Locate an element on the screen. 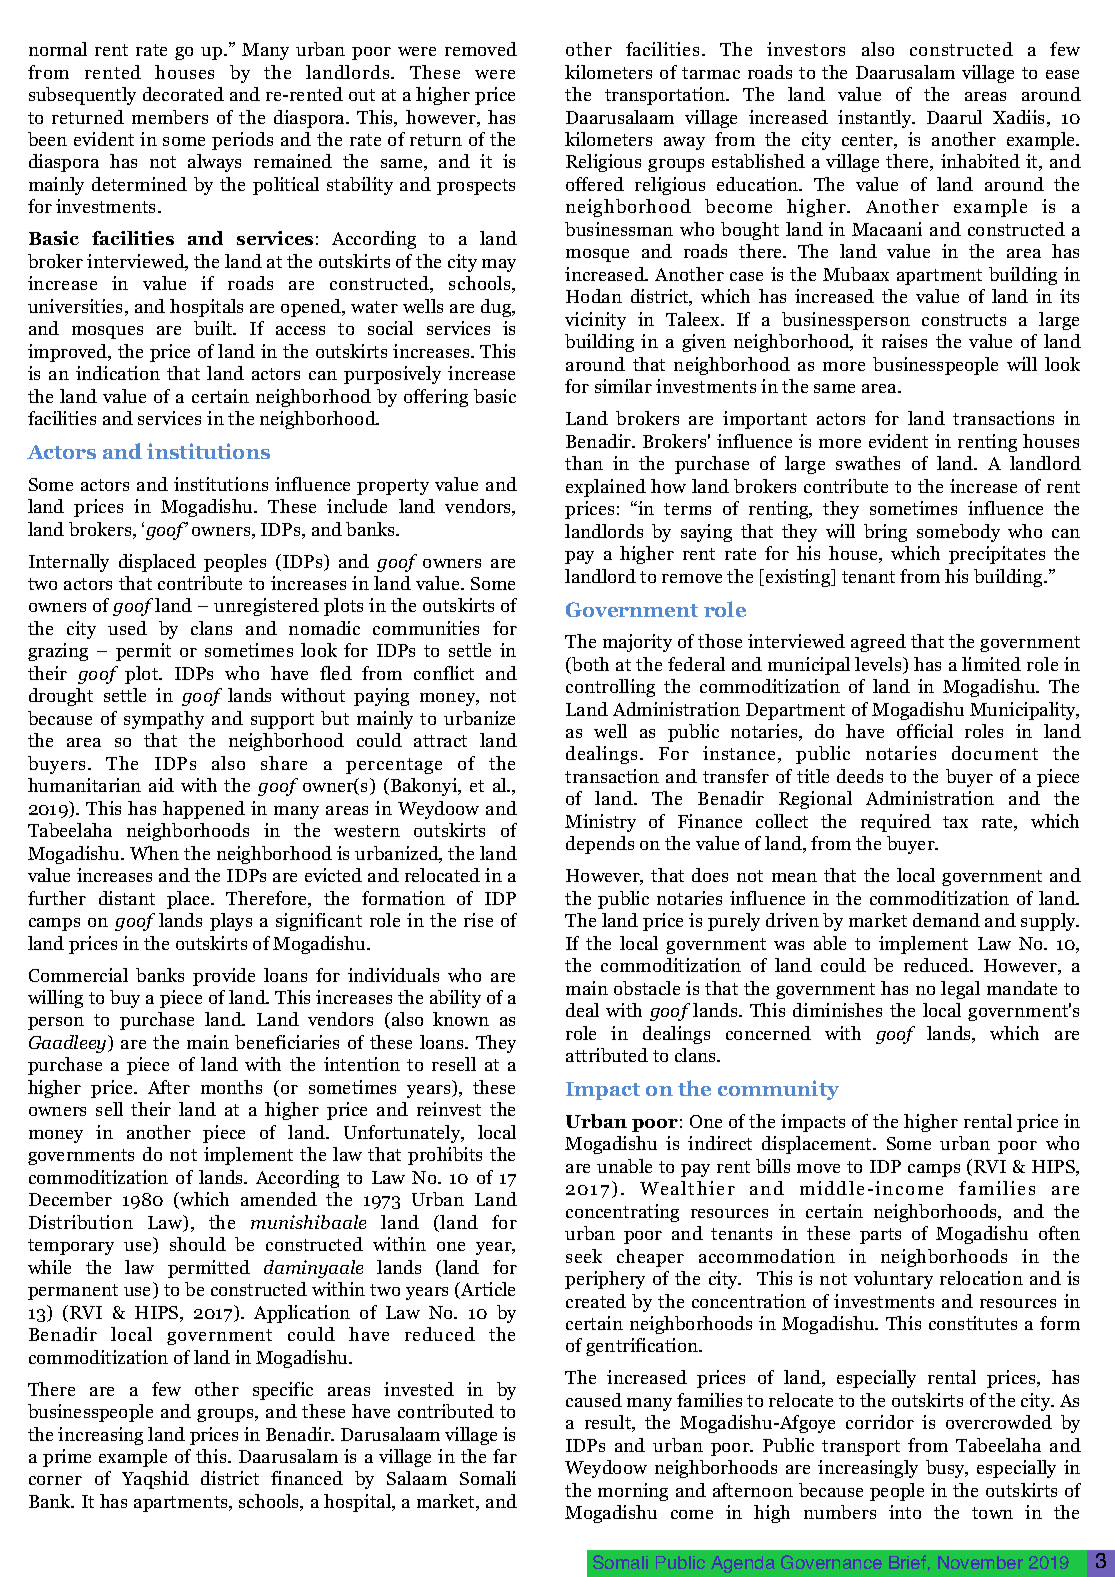  prime is located at coordinates (67, 1458).
